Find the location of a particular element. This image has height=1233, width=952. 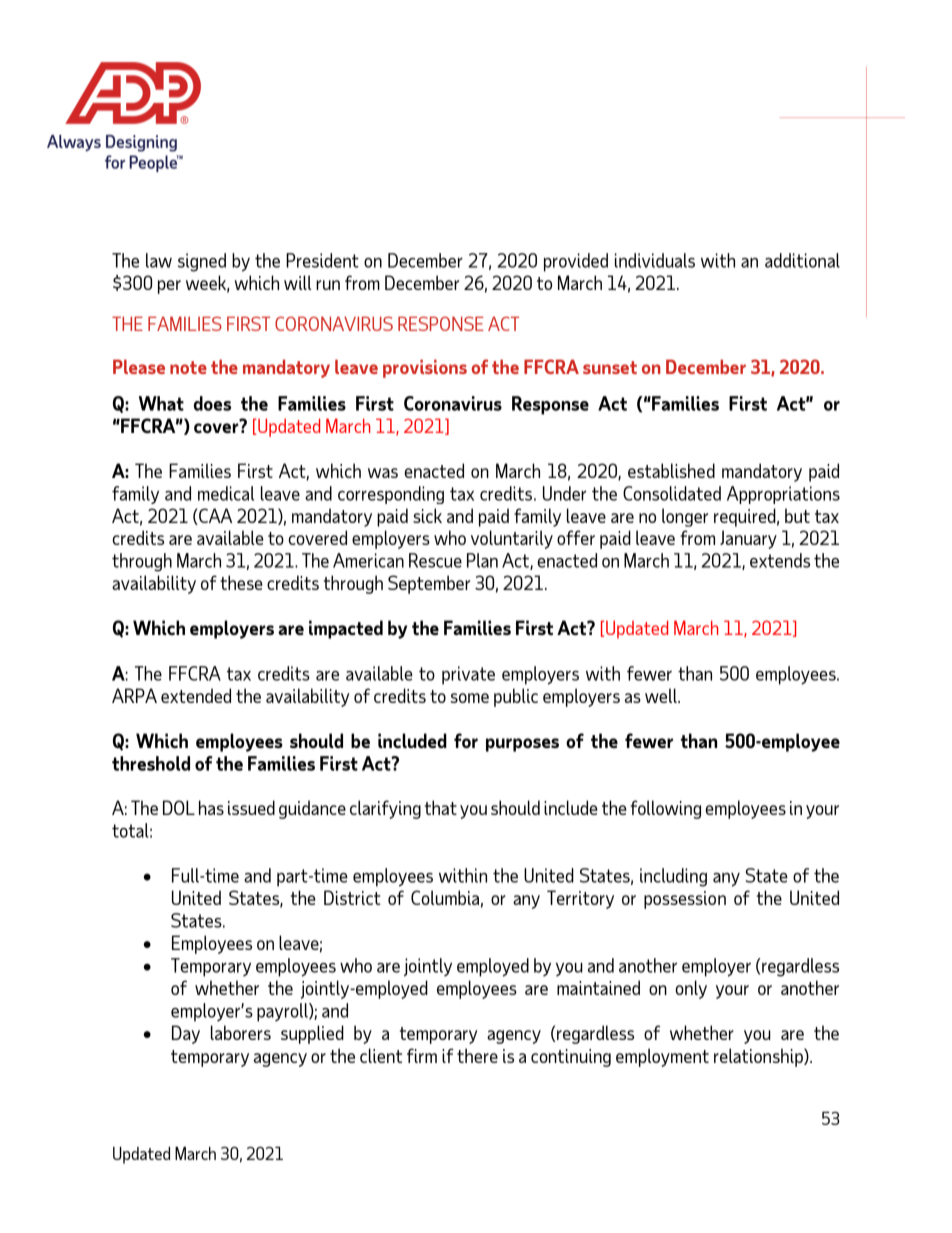

laborers is located at coordinates (241, 1032).
